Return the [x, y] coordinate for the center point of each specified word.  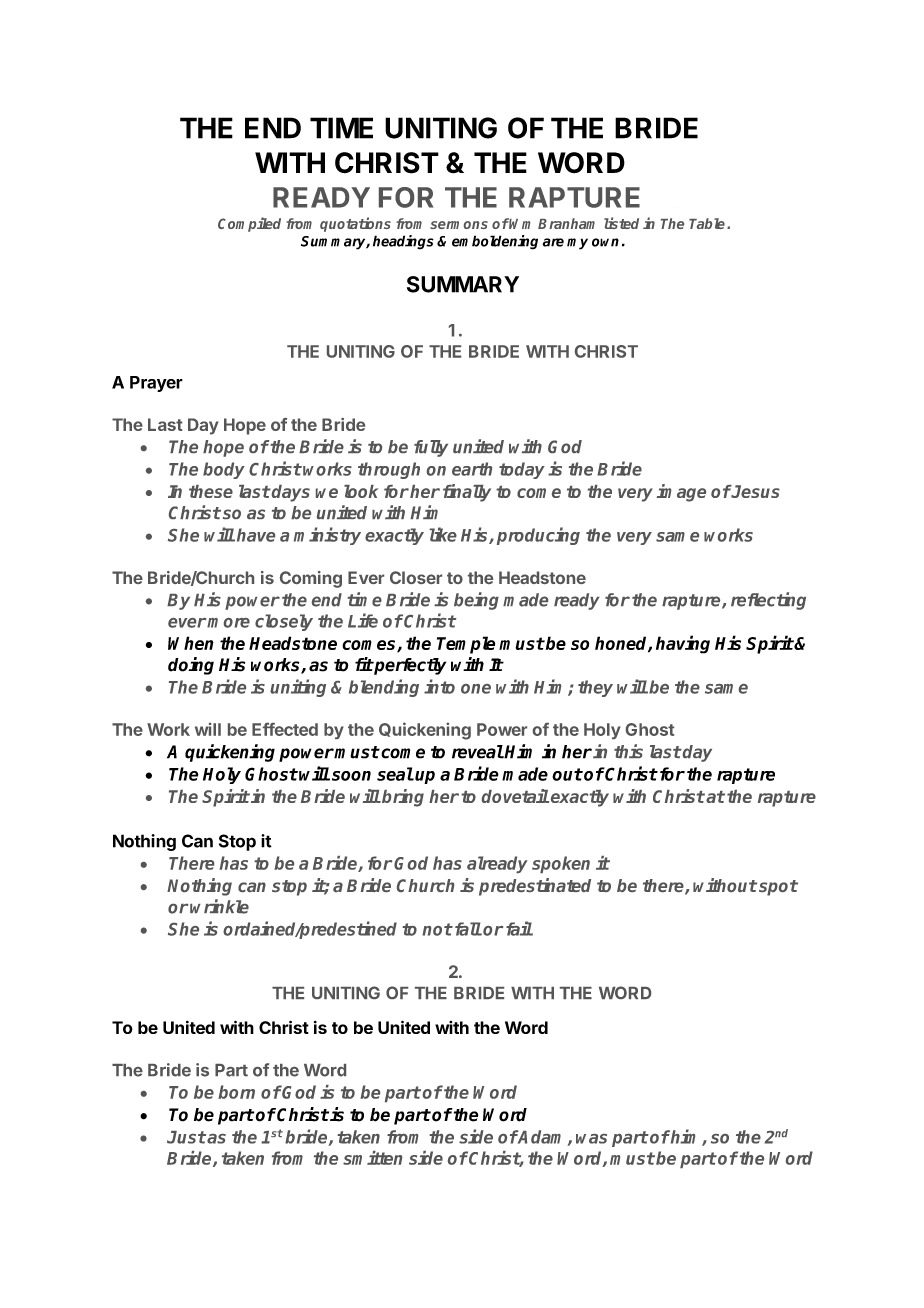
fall [467, 929]
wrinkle [219, 906]
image [681, 493]
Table [707, 223]
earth [472, 469]
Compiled [249, 224]
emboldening [495, 242]
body [224, 470]
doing [191, 666]
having [683, 644]
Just [186, 1137]
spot [778, 888]
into [439, 686]
